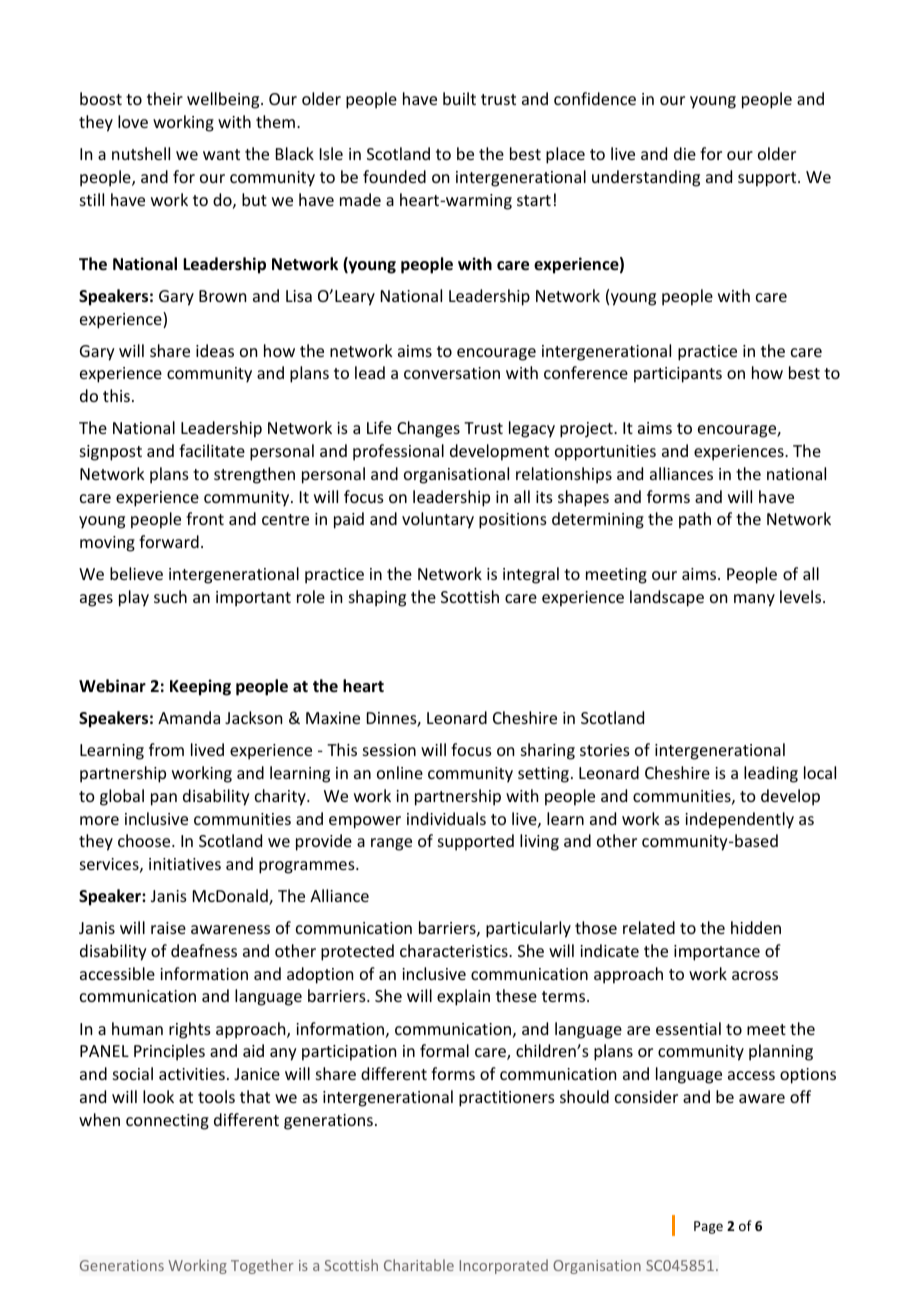 This screenshot has height=1308, width=924. What do you see at coordinates (205, 518) in the screenshot?
I see `front` at bounding box center [205, 518].
